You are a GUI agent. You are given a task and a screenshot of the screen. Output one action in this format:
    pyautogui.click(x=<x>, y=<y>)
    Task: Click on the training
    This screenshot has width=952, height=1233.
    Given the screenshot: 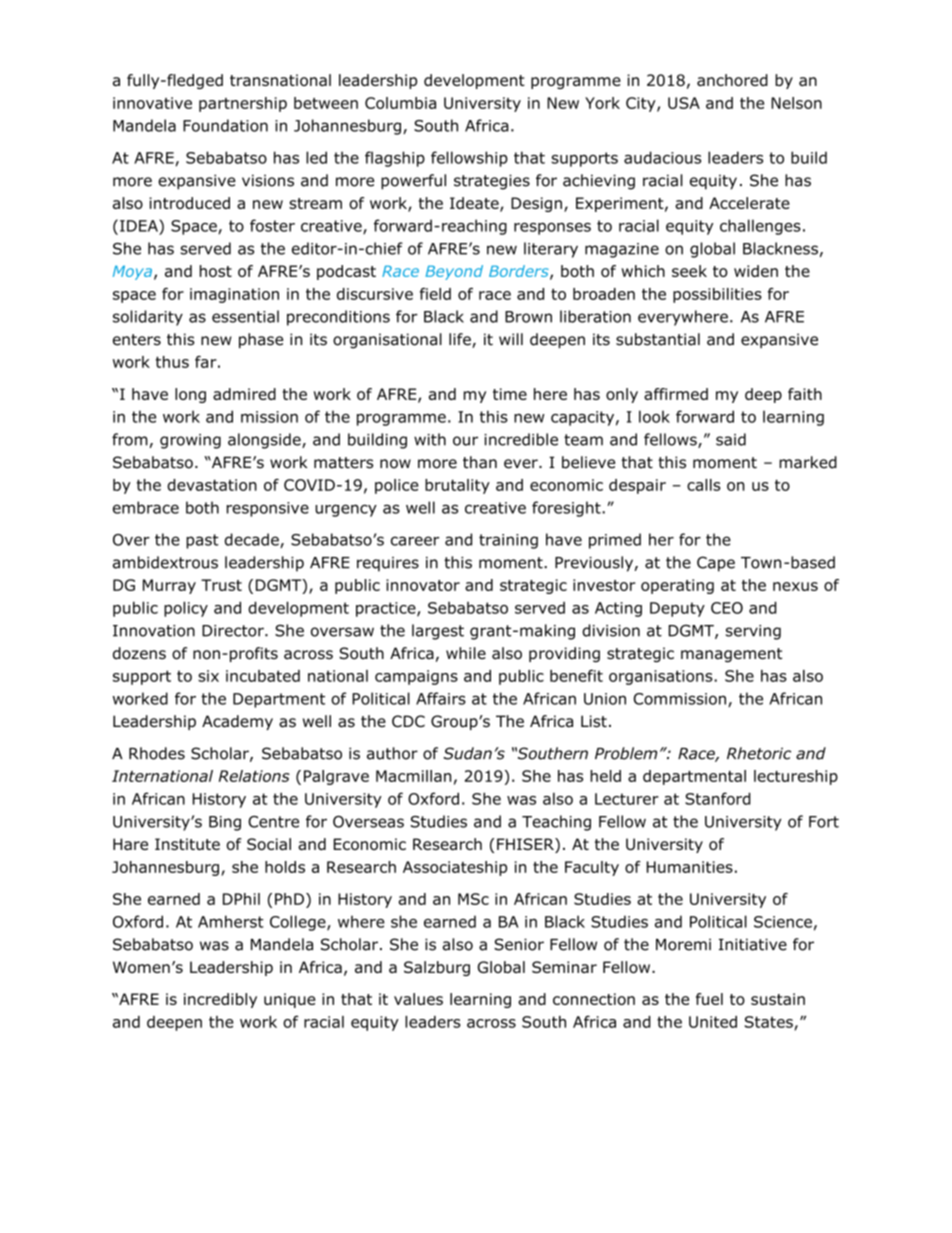 What is the action you would take?
    pyautogui.click(x=508, y=541)
